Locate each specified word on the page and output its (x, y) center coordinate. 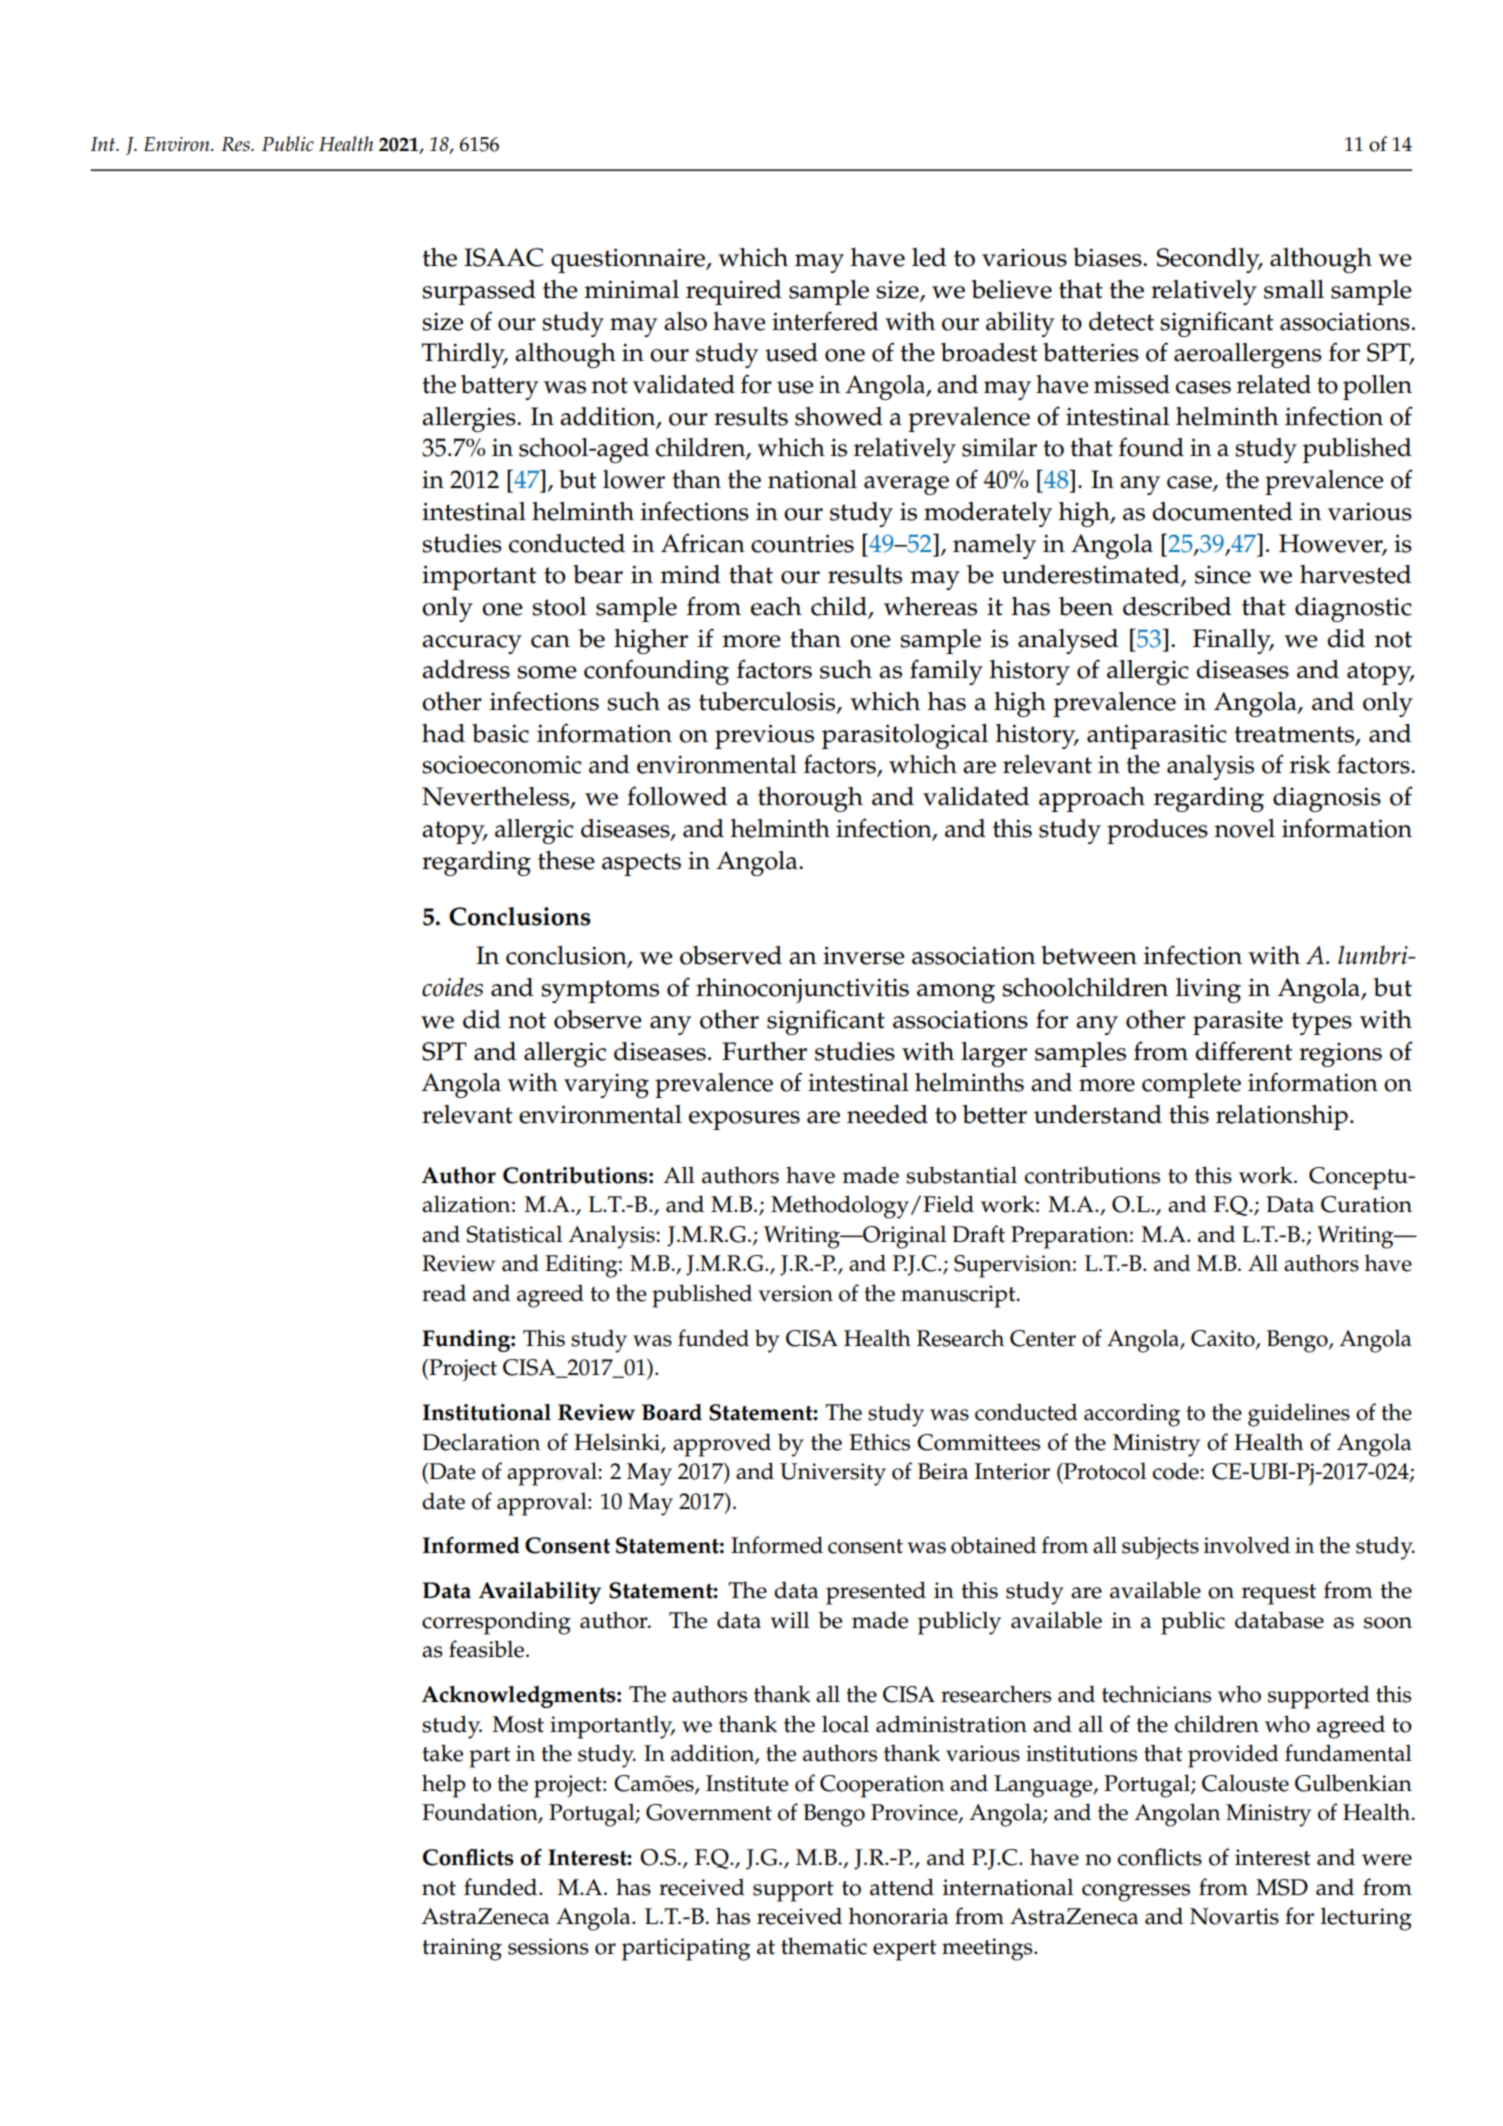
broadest (989, 352)
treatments (1295, 735)
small (1294, 289)
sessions (548, 1946)
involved (1247, 1545)
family (946, 672)
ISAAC (503, 257)
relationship (1282, 1117)
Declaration (481, 1442)
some (547, 672)
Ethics (879, 1442)
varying (606, 1086)
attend (902, 1887)
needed (887, 1114)
